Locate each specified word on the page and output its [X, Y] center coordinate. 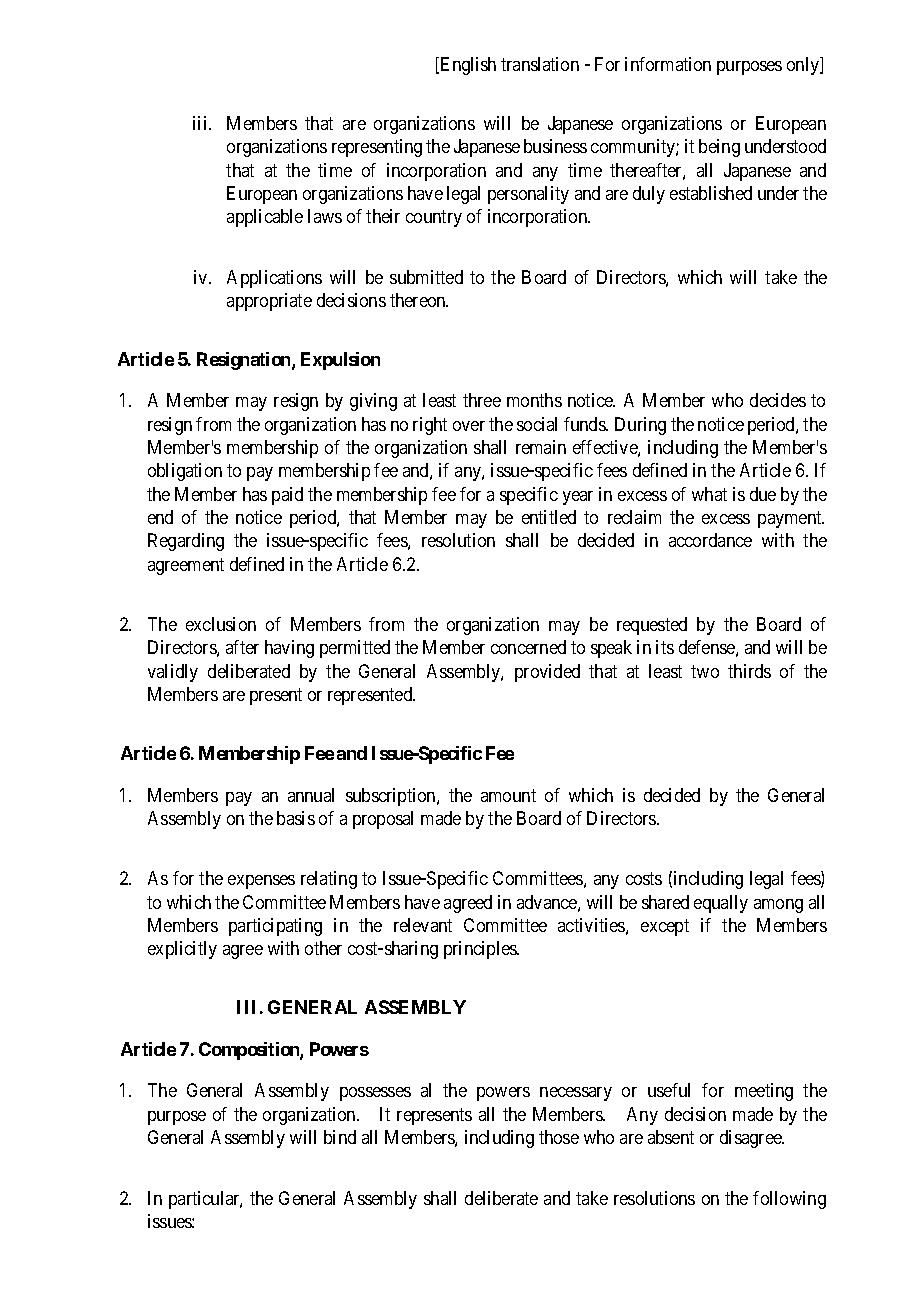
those [559, 1137]
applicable [265, 218]
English [468, 66]
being [719, 148]
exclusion [221, 624]
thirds [749, 671]
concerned [528, 647]
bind [340, 1137]
